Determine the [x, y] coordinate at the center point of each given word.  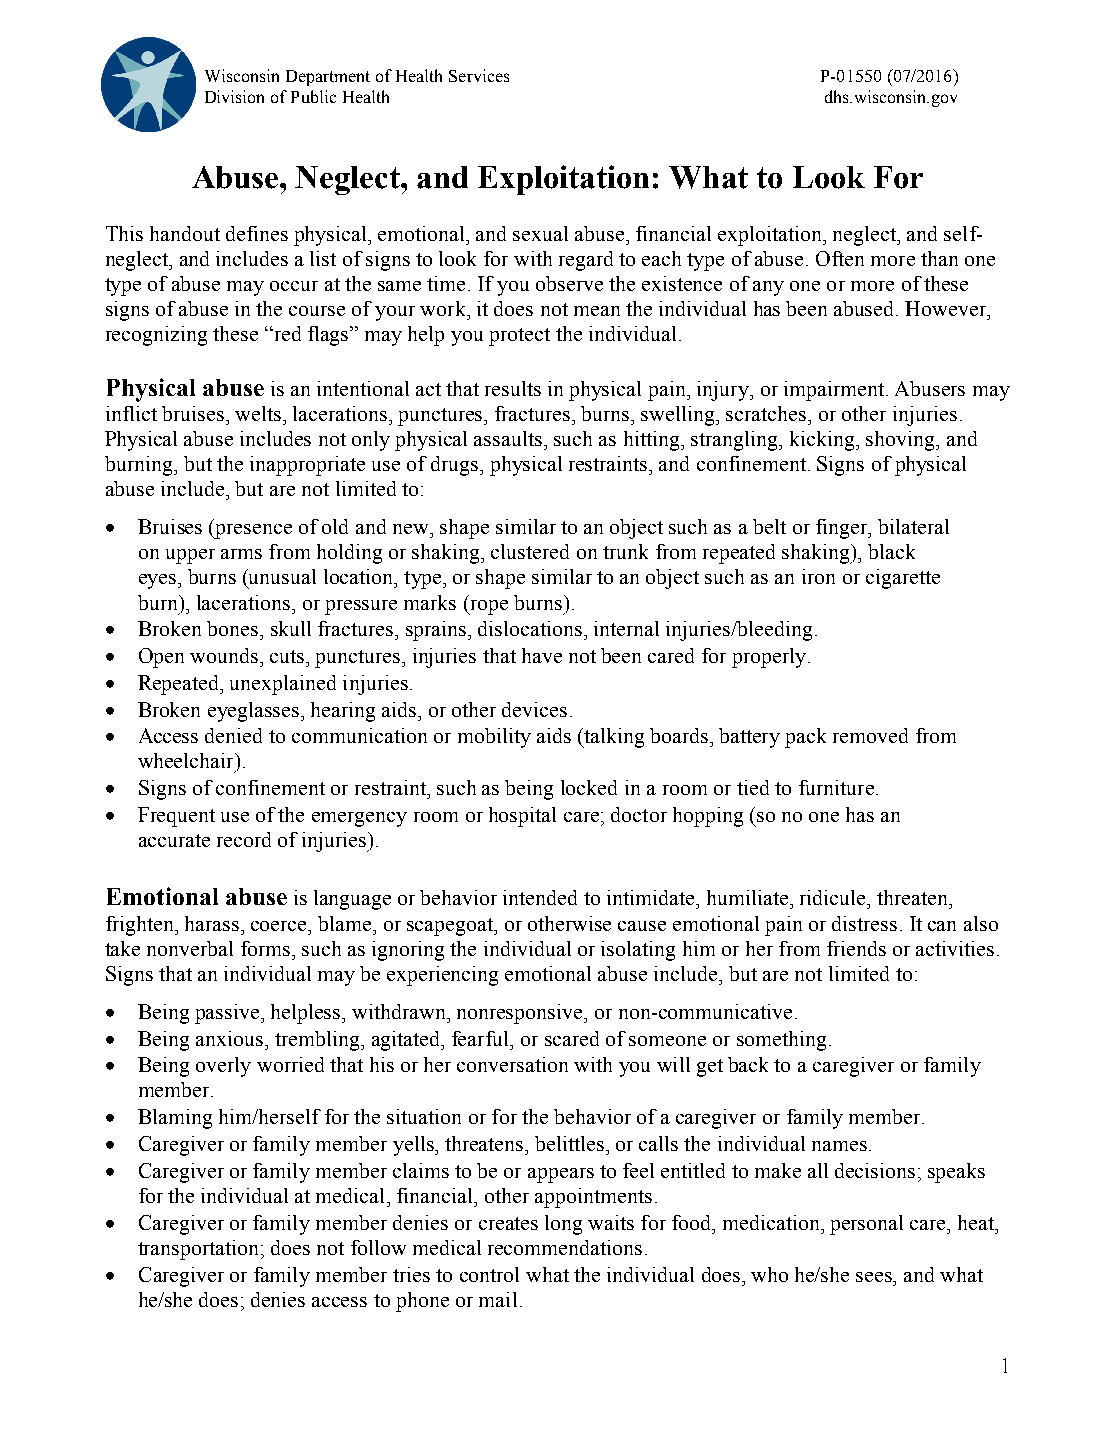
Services [479, 75]
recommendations [565, 1247]
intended [540, 897]
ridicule [834, 897]
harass [213, 923]
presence [252, 531]
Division [234, 96]
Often [840, 258]
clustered [530, 551]
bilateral [913, 526]
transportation [200, 1250]
